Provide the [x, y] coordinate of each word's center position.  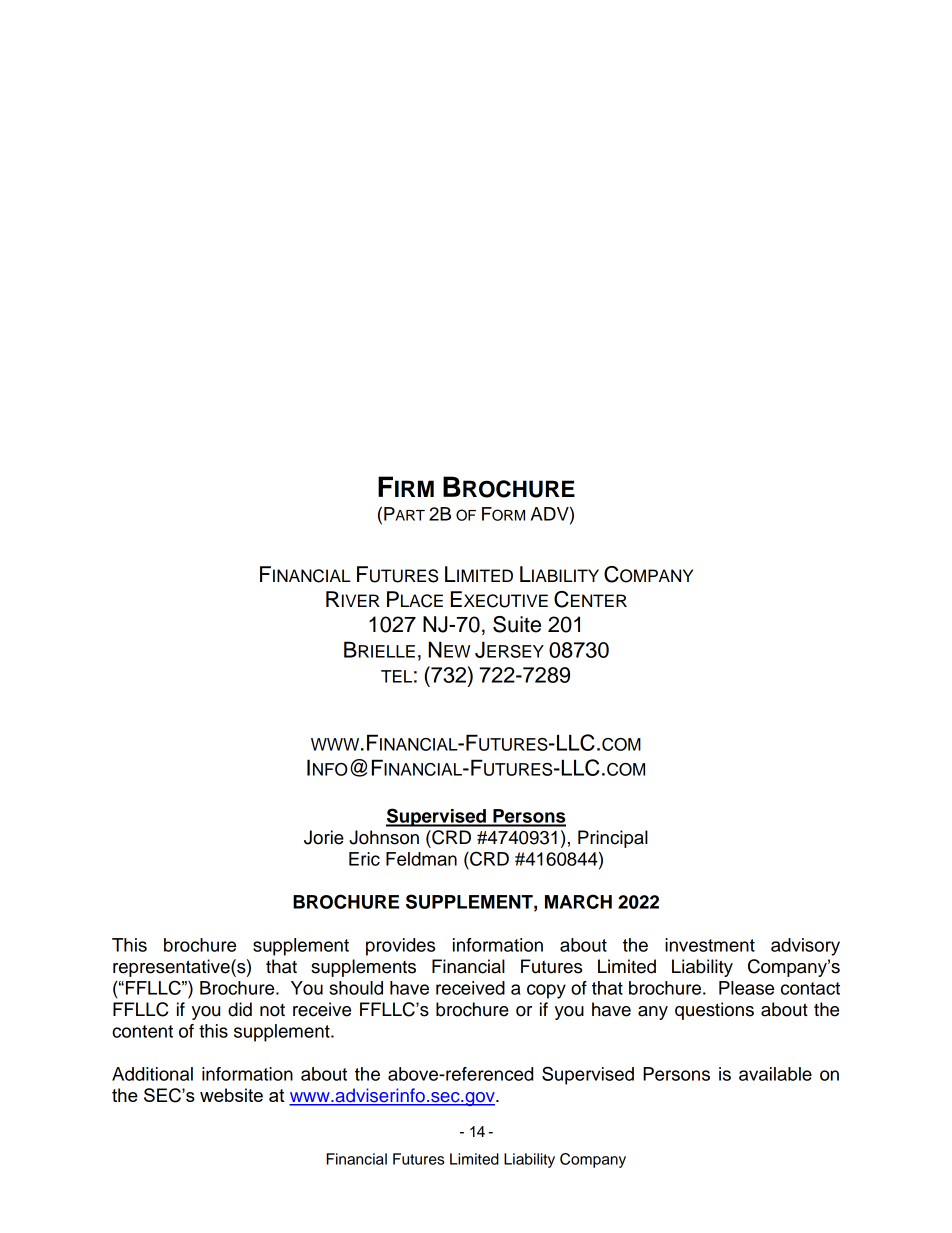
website [231, 1095]
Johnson [384, 837]
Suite [517, 624]
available [775, 1074]
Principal [613, 839]
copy [546, 991]
